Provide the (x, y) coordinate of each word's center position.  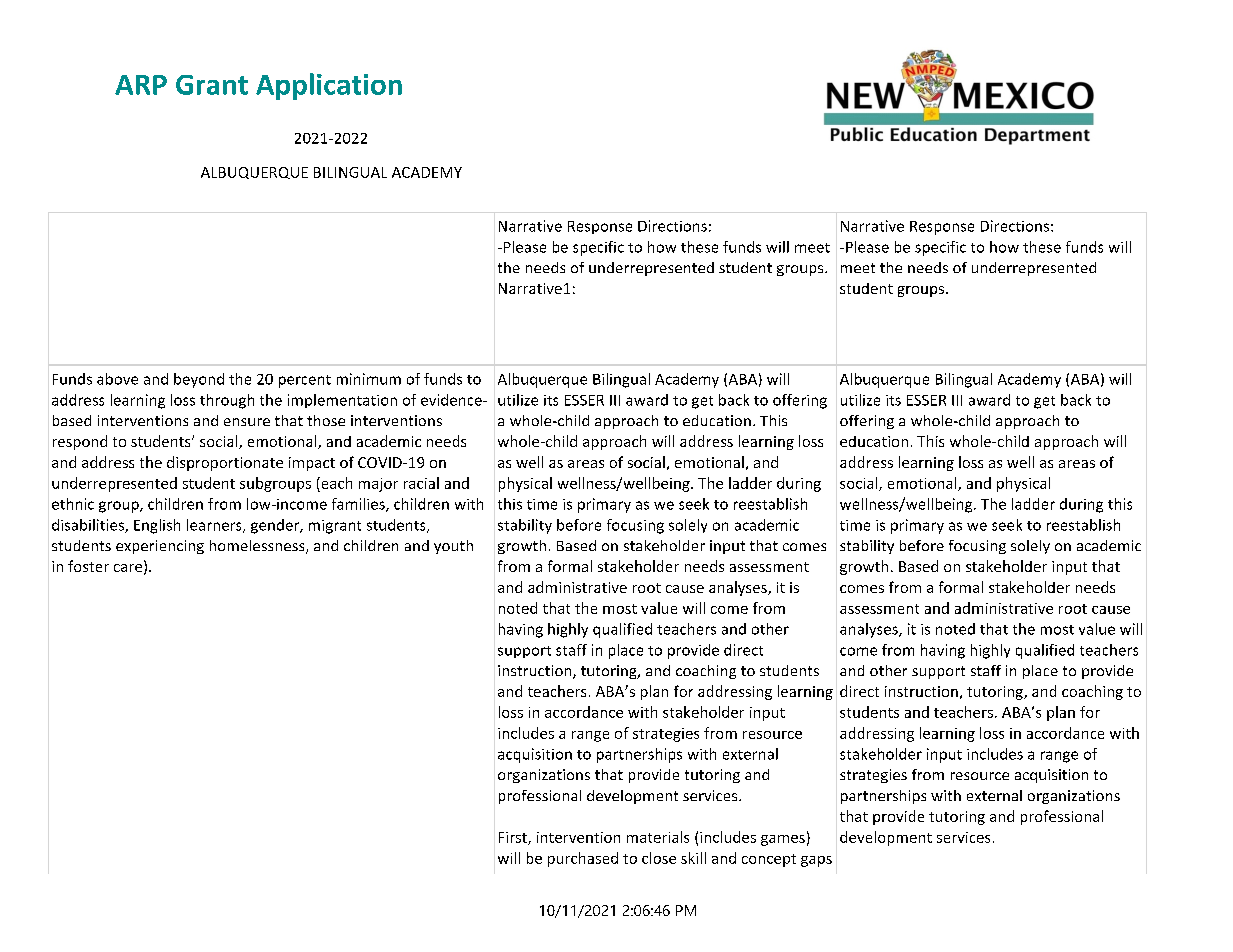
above (117, 379)
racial (421, 483)
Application (329, 86)
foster (88, 566)
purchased (583, 859)
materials (658, 837)
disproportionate (225, 463)
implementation (342, 401)
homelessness (258, 547)
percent (305, 381)
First (514, 838)
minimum (369, 379)
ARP (141, 85)
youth (453, 547)
